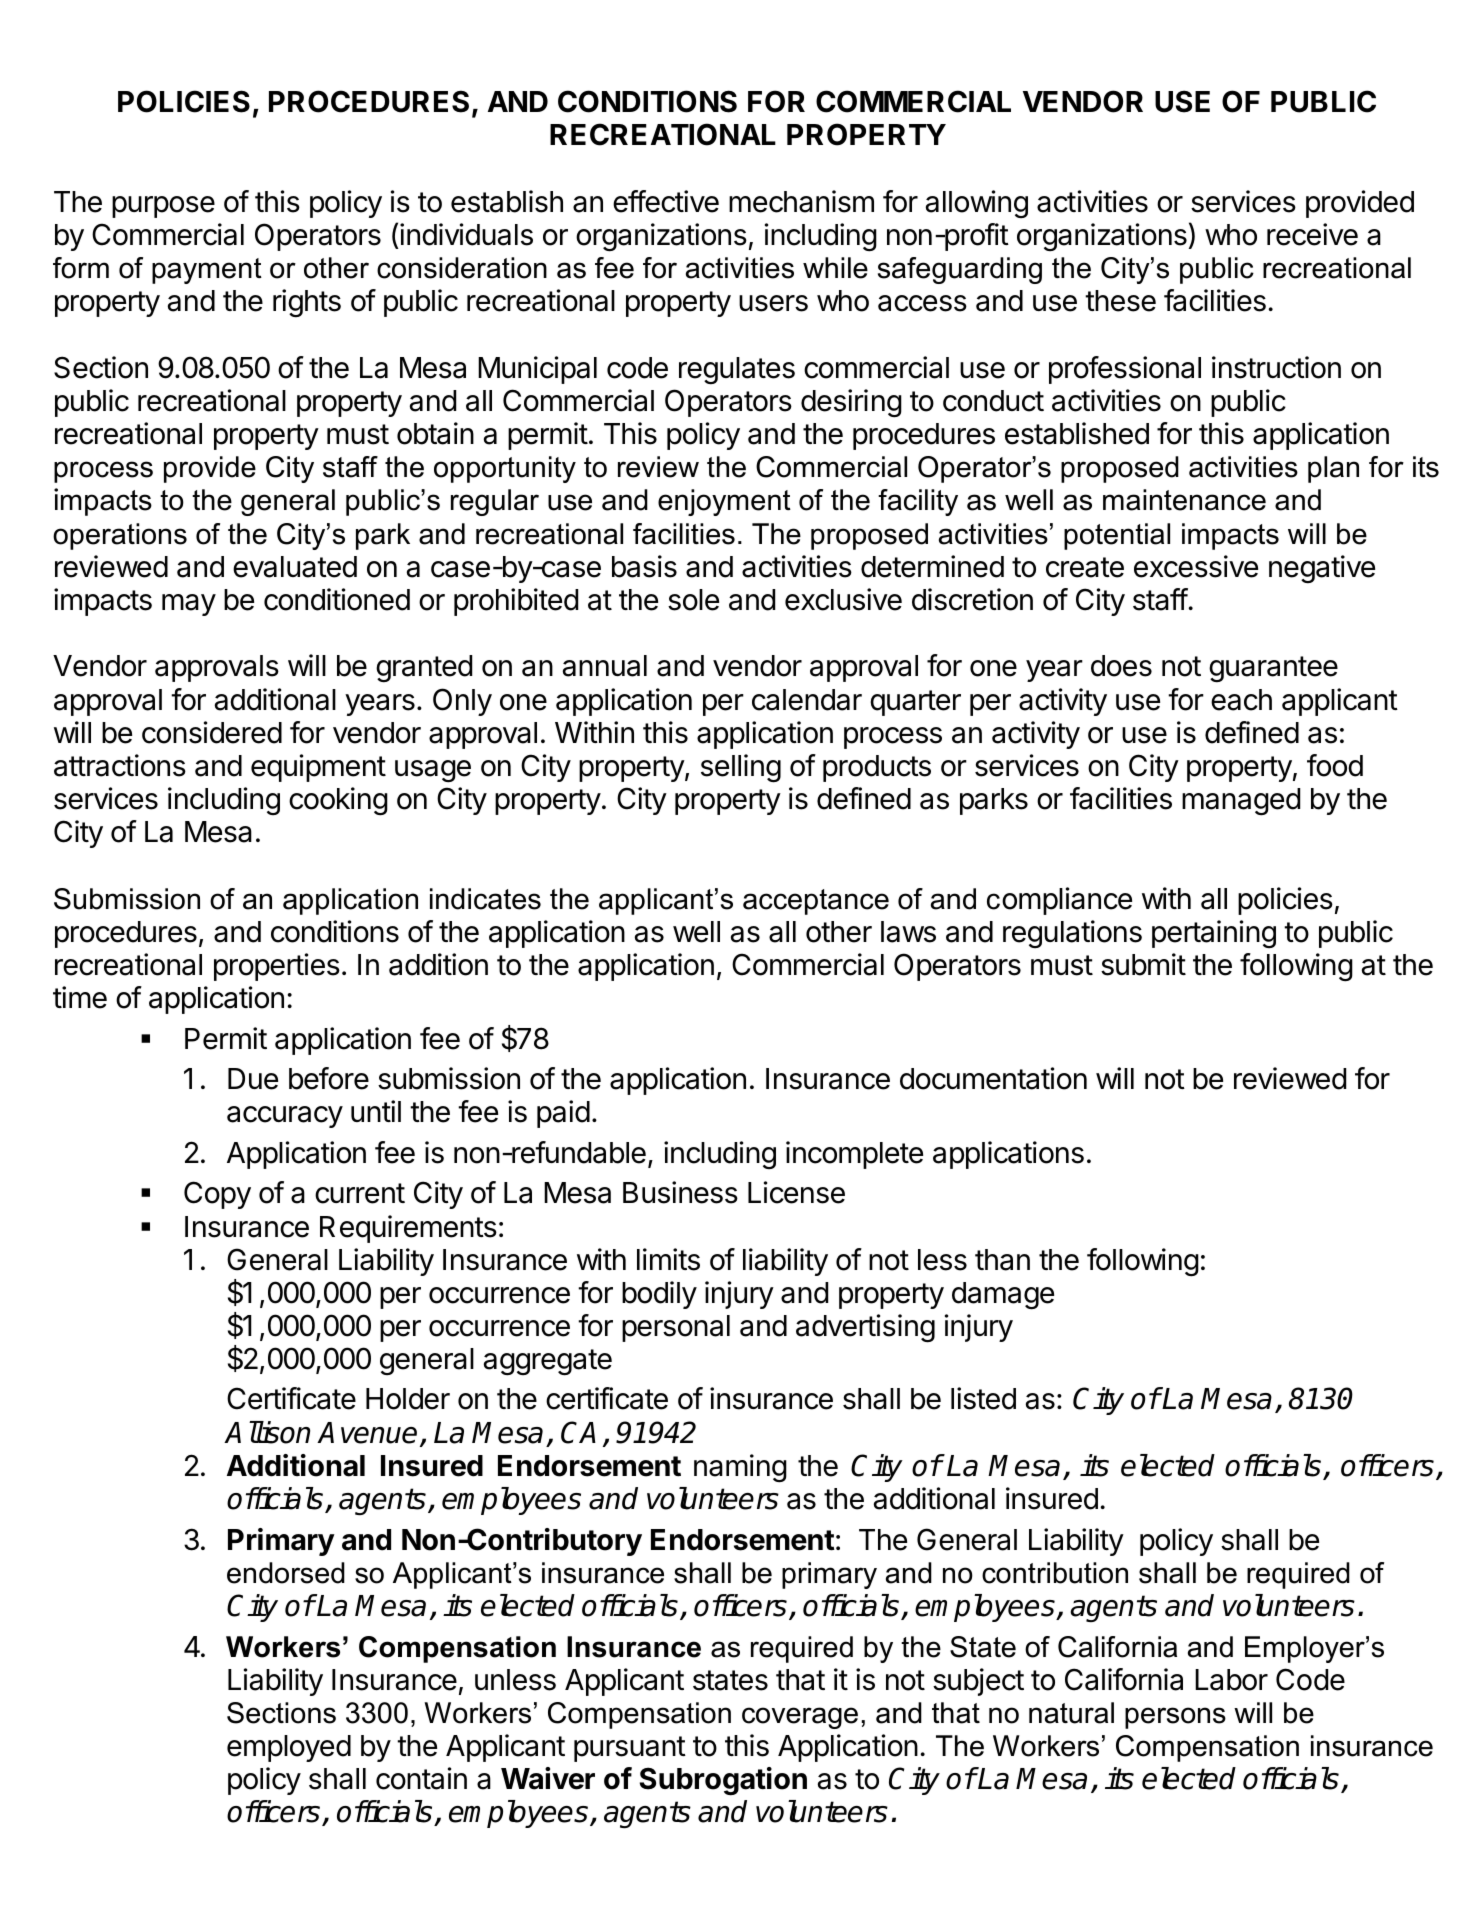 This screenshot has width=1472, height=1905. I want to click on selling, so click(741, 768).
